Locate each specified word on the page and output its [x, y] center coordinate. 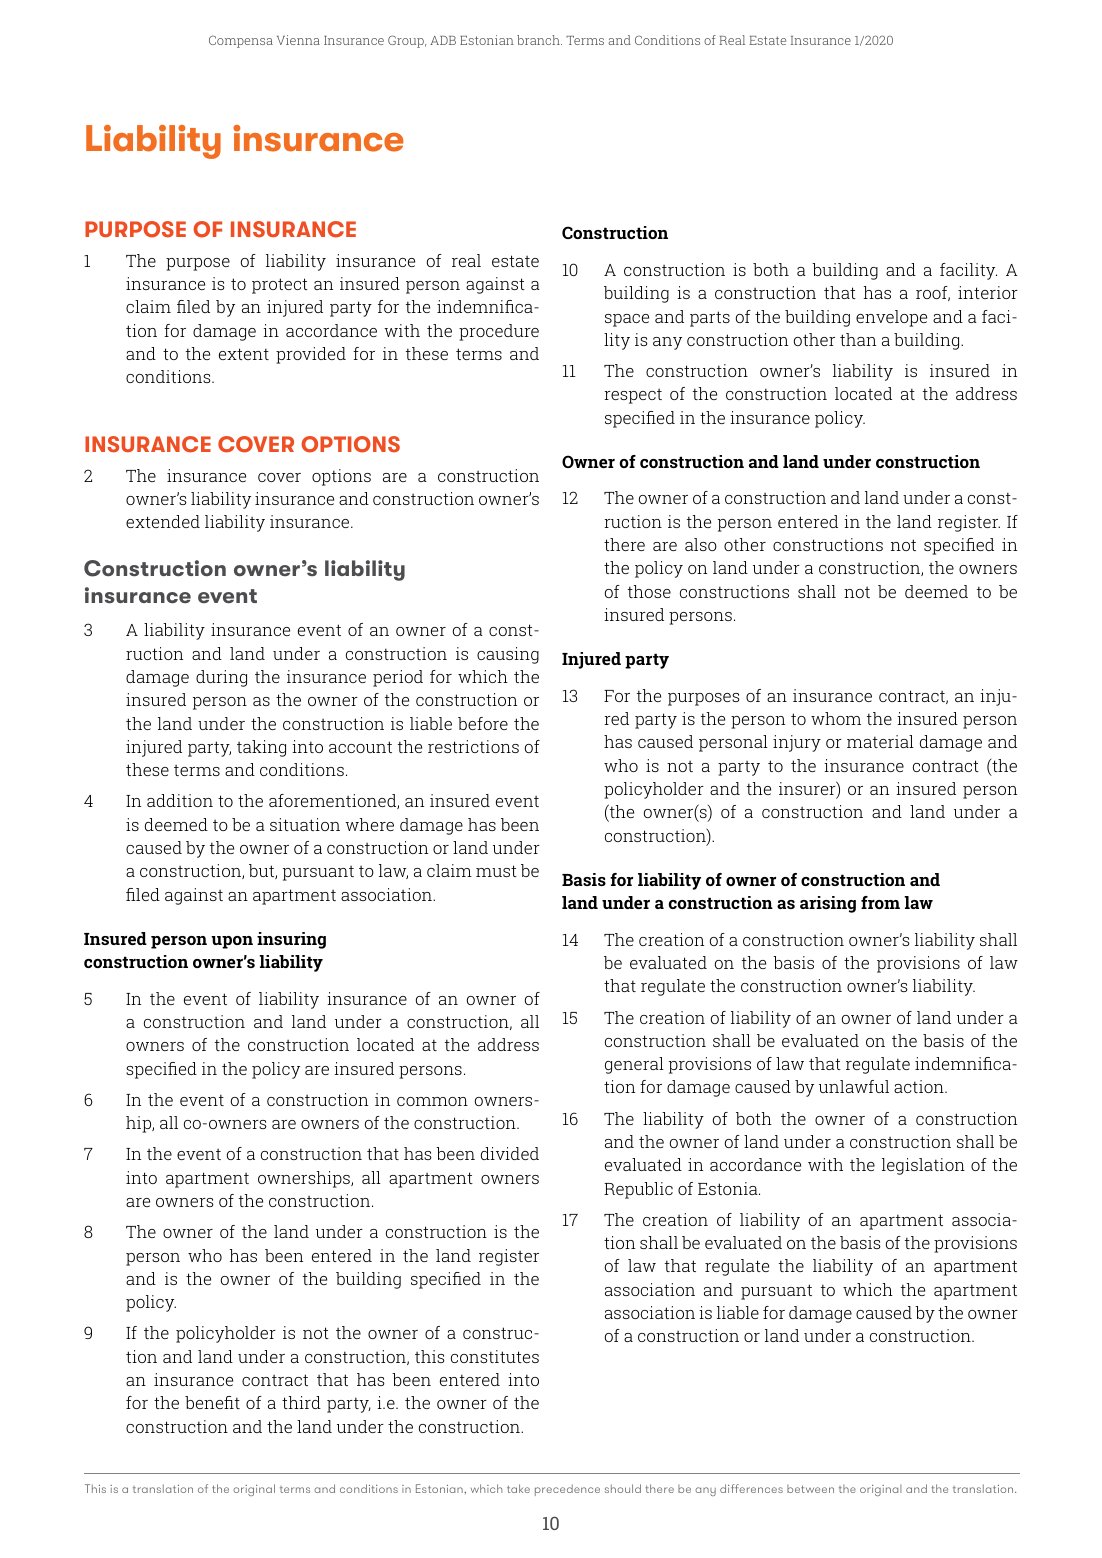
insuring [291, 940]
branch [539, 40]
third [301, 1402]
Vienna [298, 40]
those [649, 591]
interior [988, 292]
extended [163, 521]
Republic [638, 1190]
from [880, 902]
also [701, 544]
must [496, 871]
